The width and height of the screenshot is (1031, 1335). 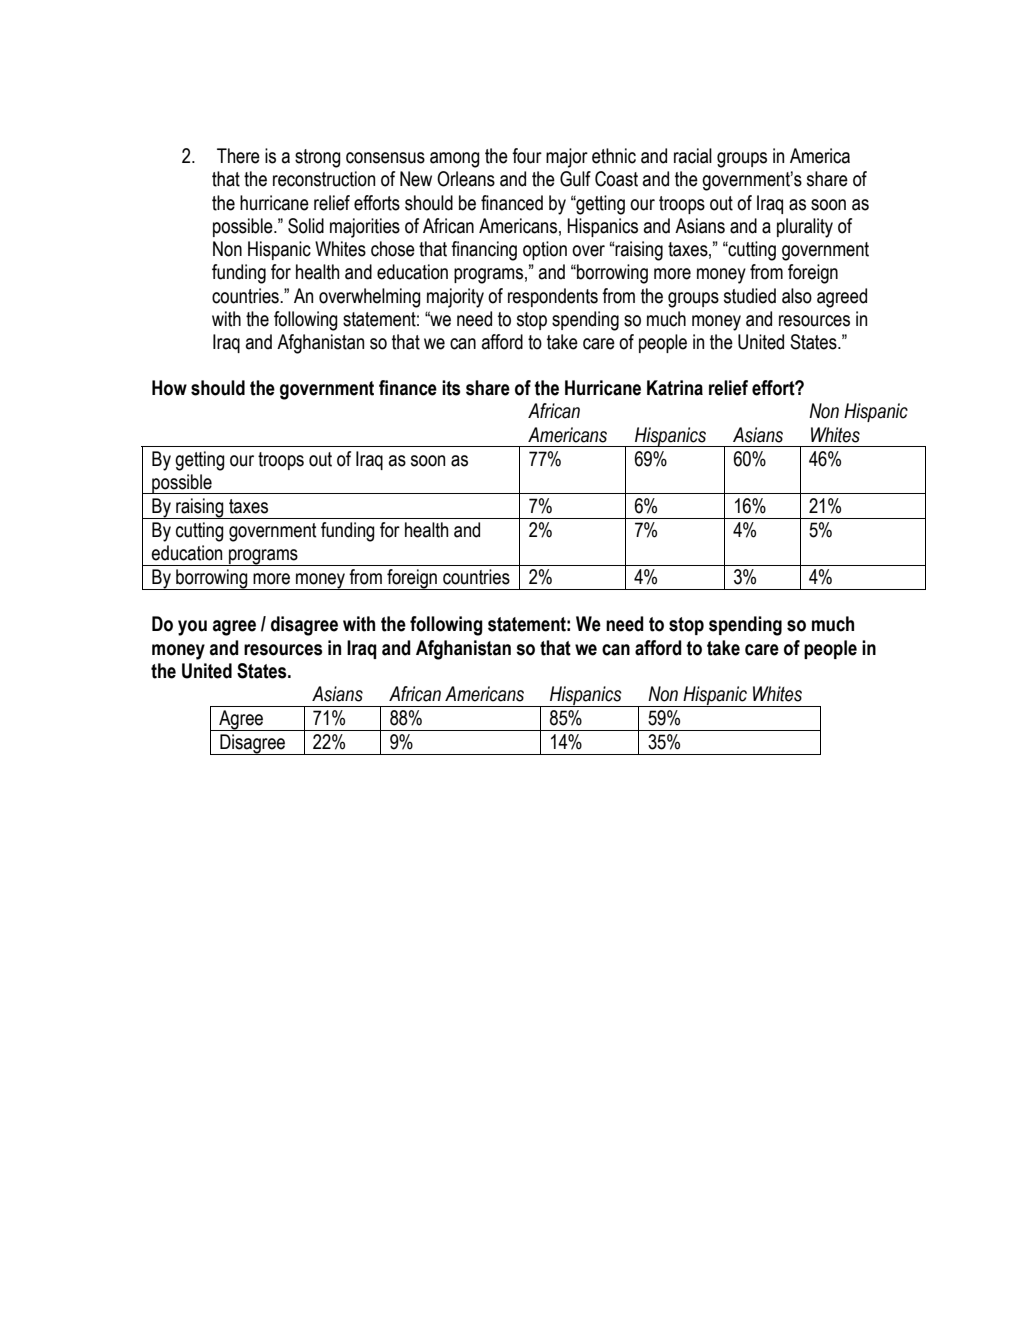 I want to click on financing, so click(x=484, y=251).
